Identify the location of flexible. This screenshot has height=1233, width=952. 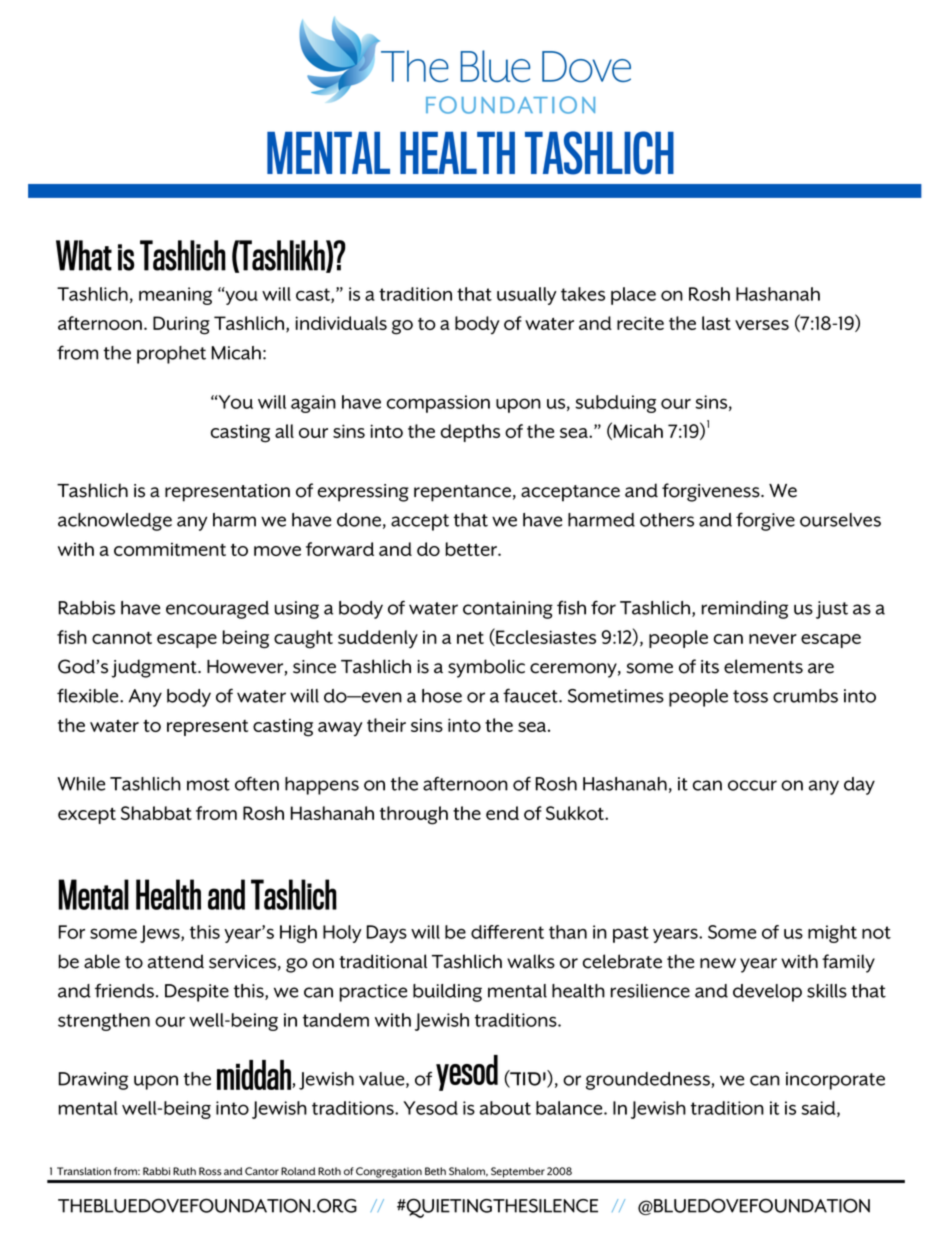
(89, 695).
